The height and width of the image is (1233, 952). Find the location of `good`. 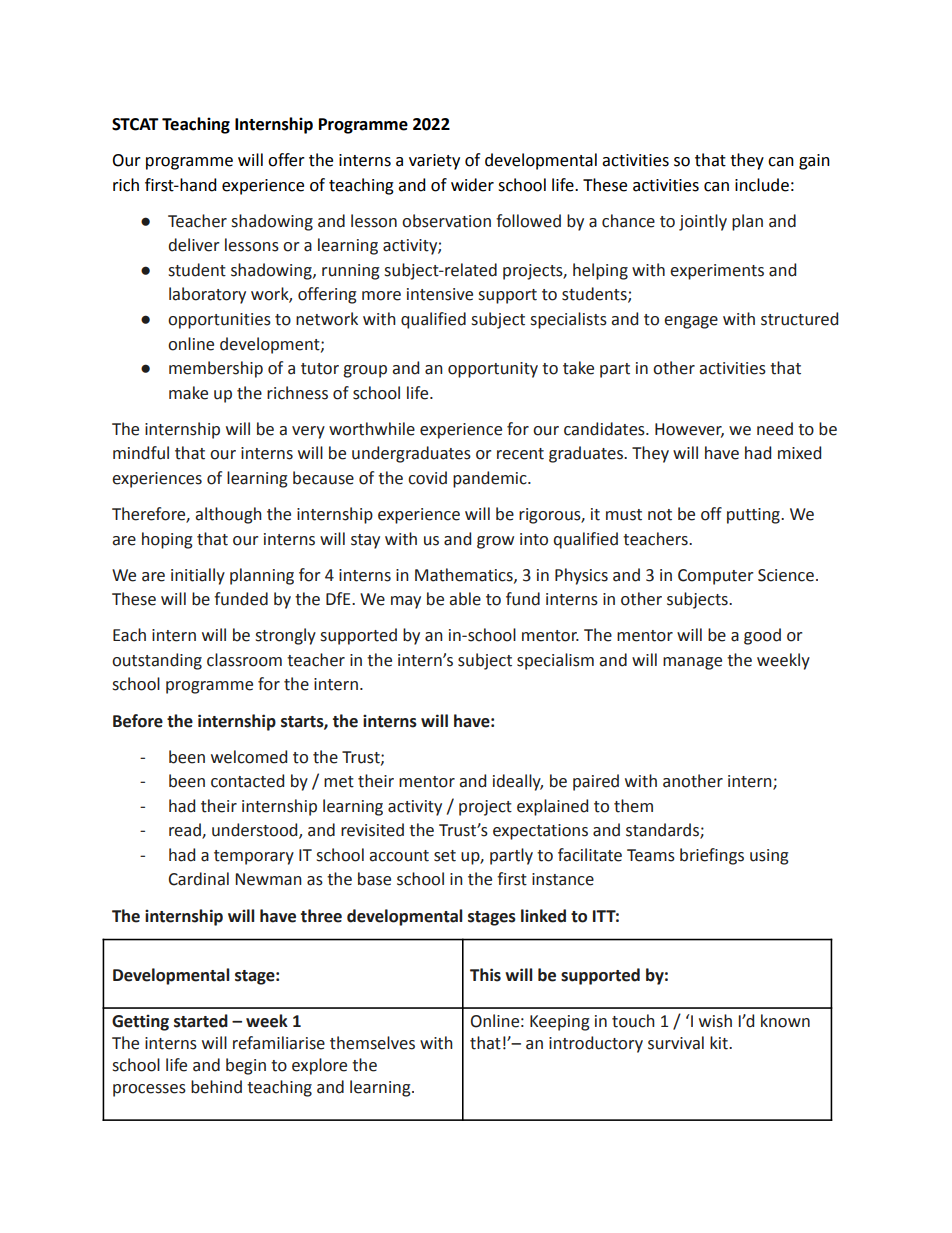

good is located at coordinates (762, 636).
